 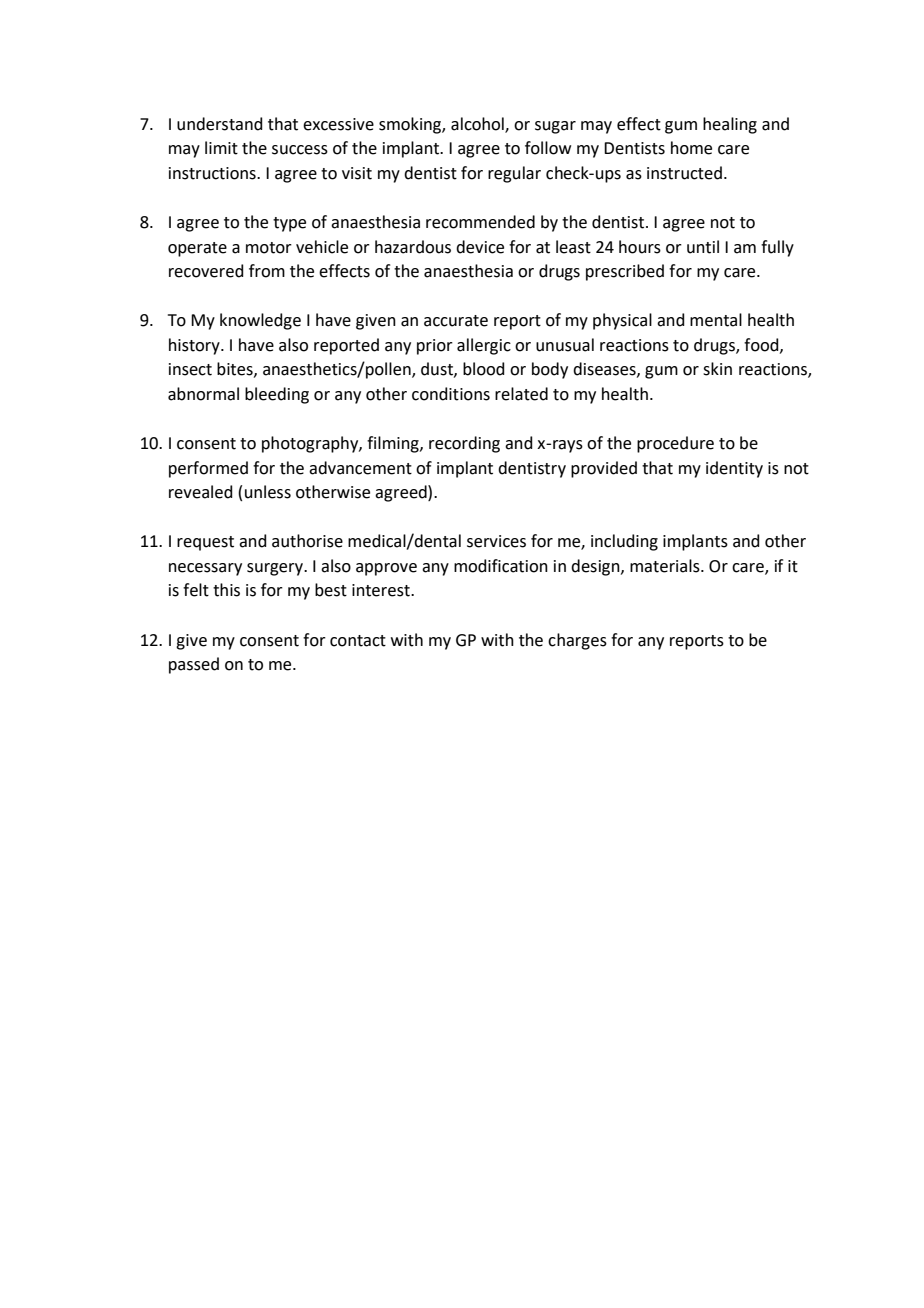 I want to click on conditions, so click(x=451, y=394).
